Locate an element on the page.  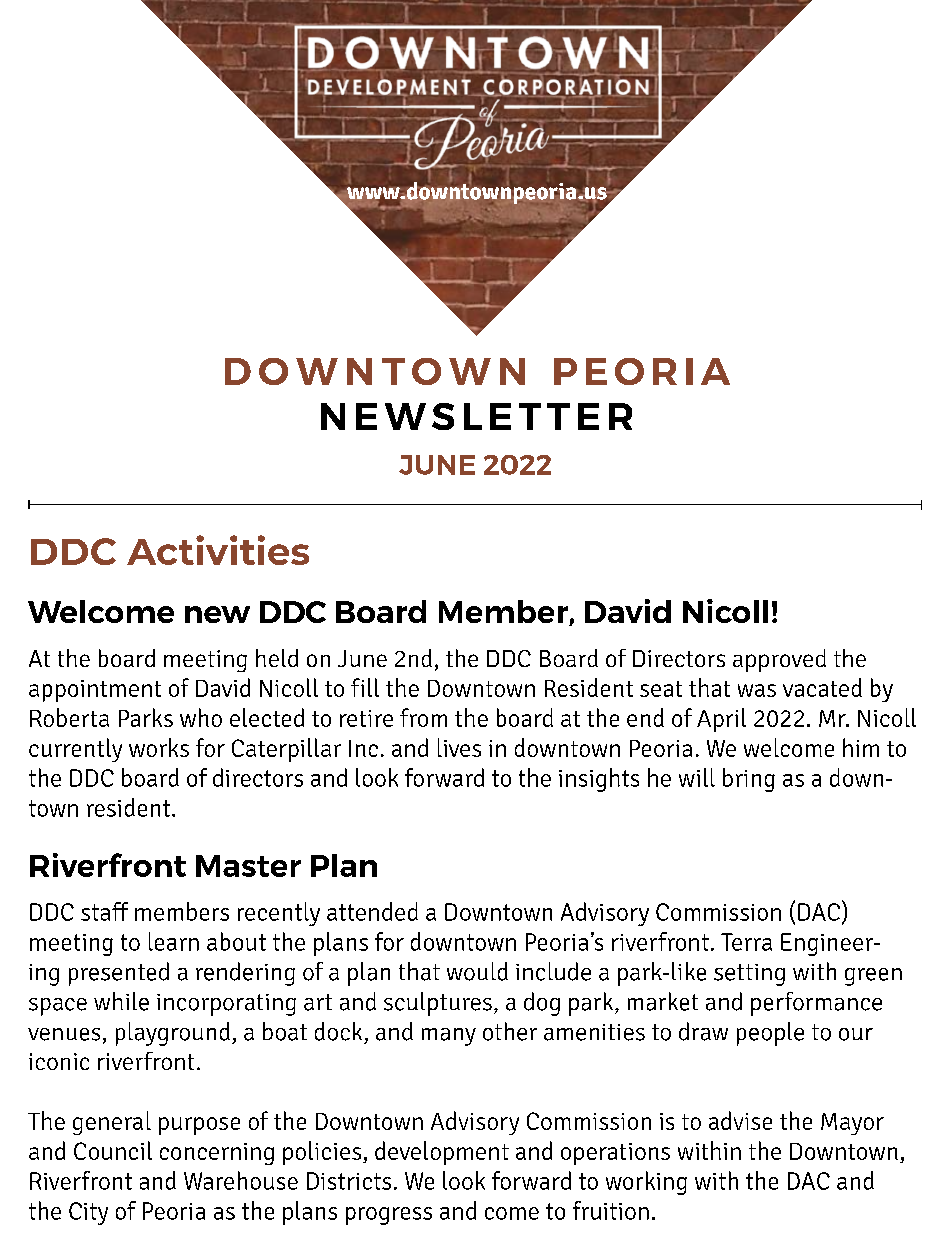
Activities is located at coordinates (218, 550).
